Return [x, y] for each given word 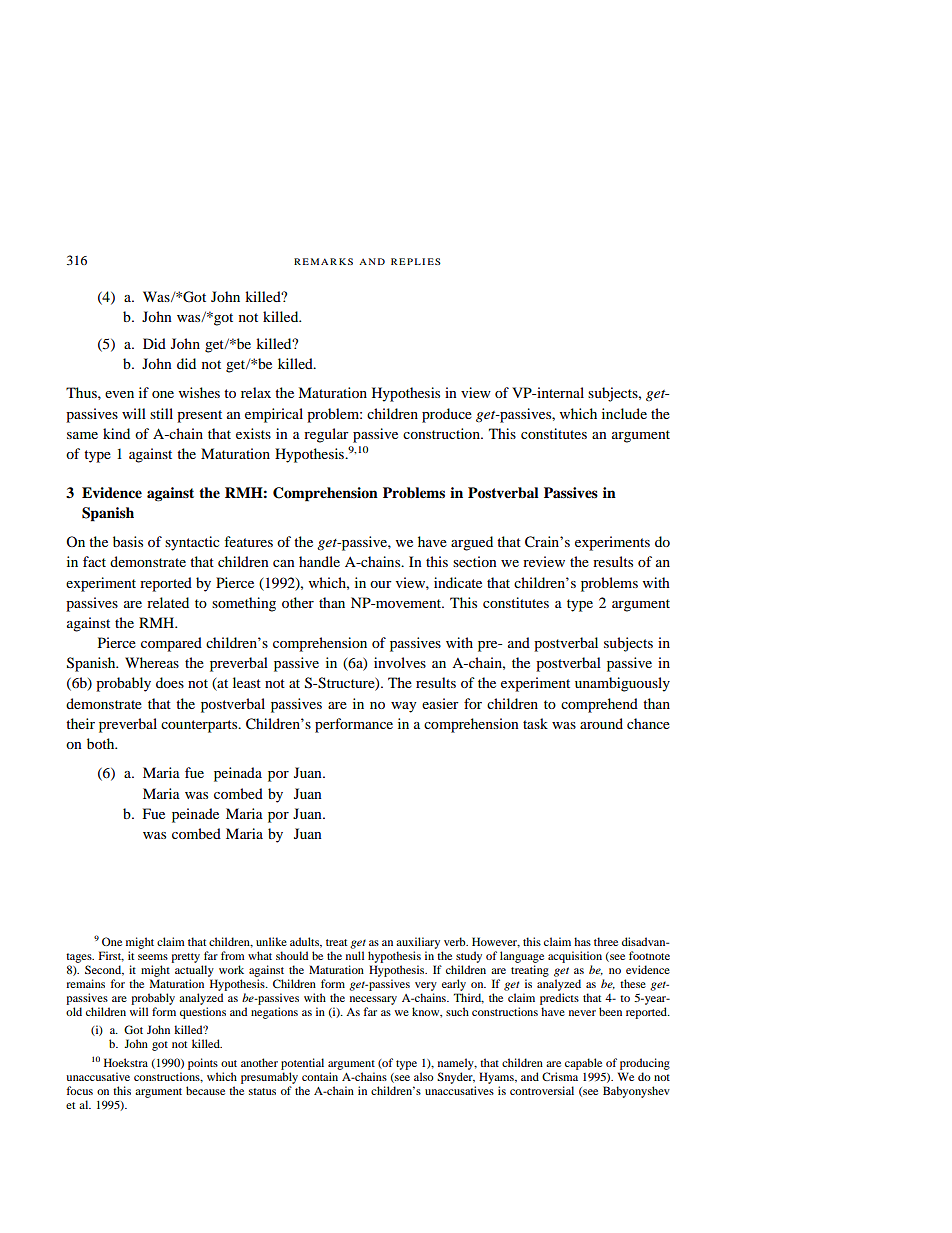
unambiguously [622, 684]
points [203, 1064]
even [119, 394]
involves [400, 662]
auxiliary [418, 943]
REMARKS [323, 261]
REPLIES [416, 261]
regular [326, 435]
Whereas [152, 662]
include [624, 413]
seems [153, 957]
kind [116, 433]
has [582, 941]
